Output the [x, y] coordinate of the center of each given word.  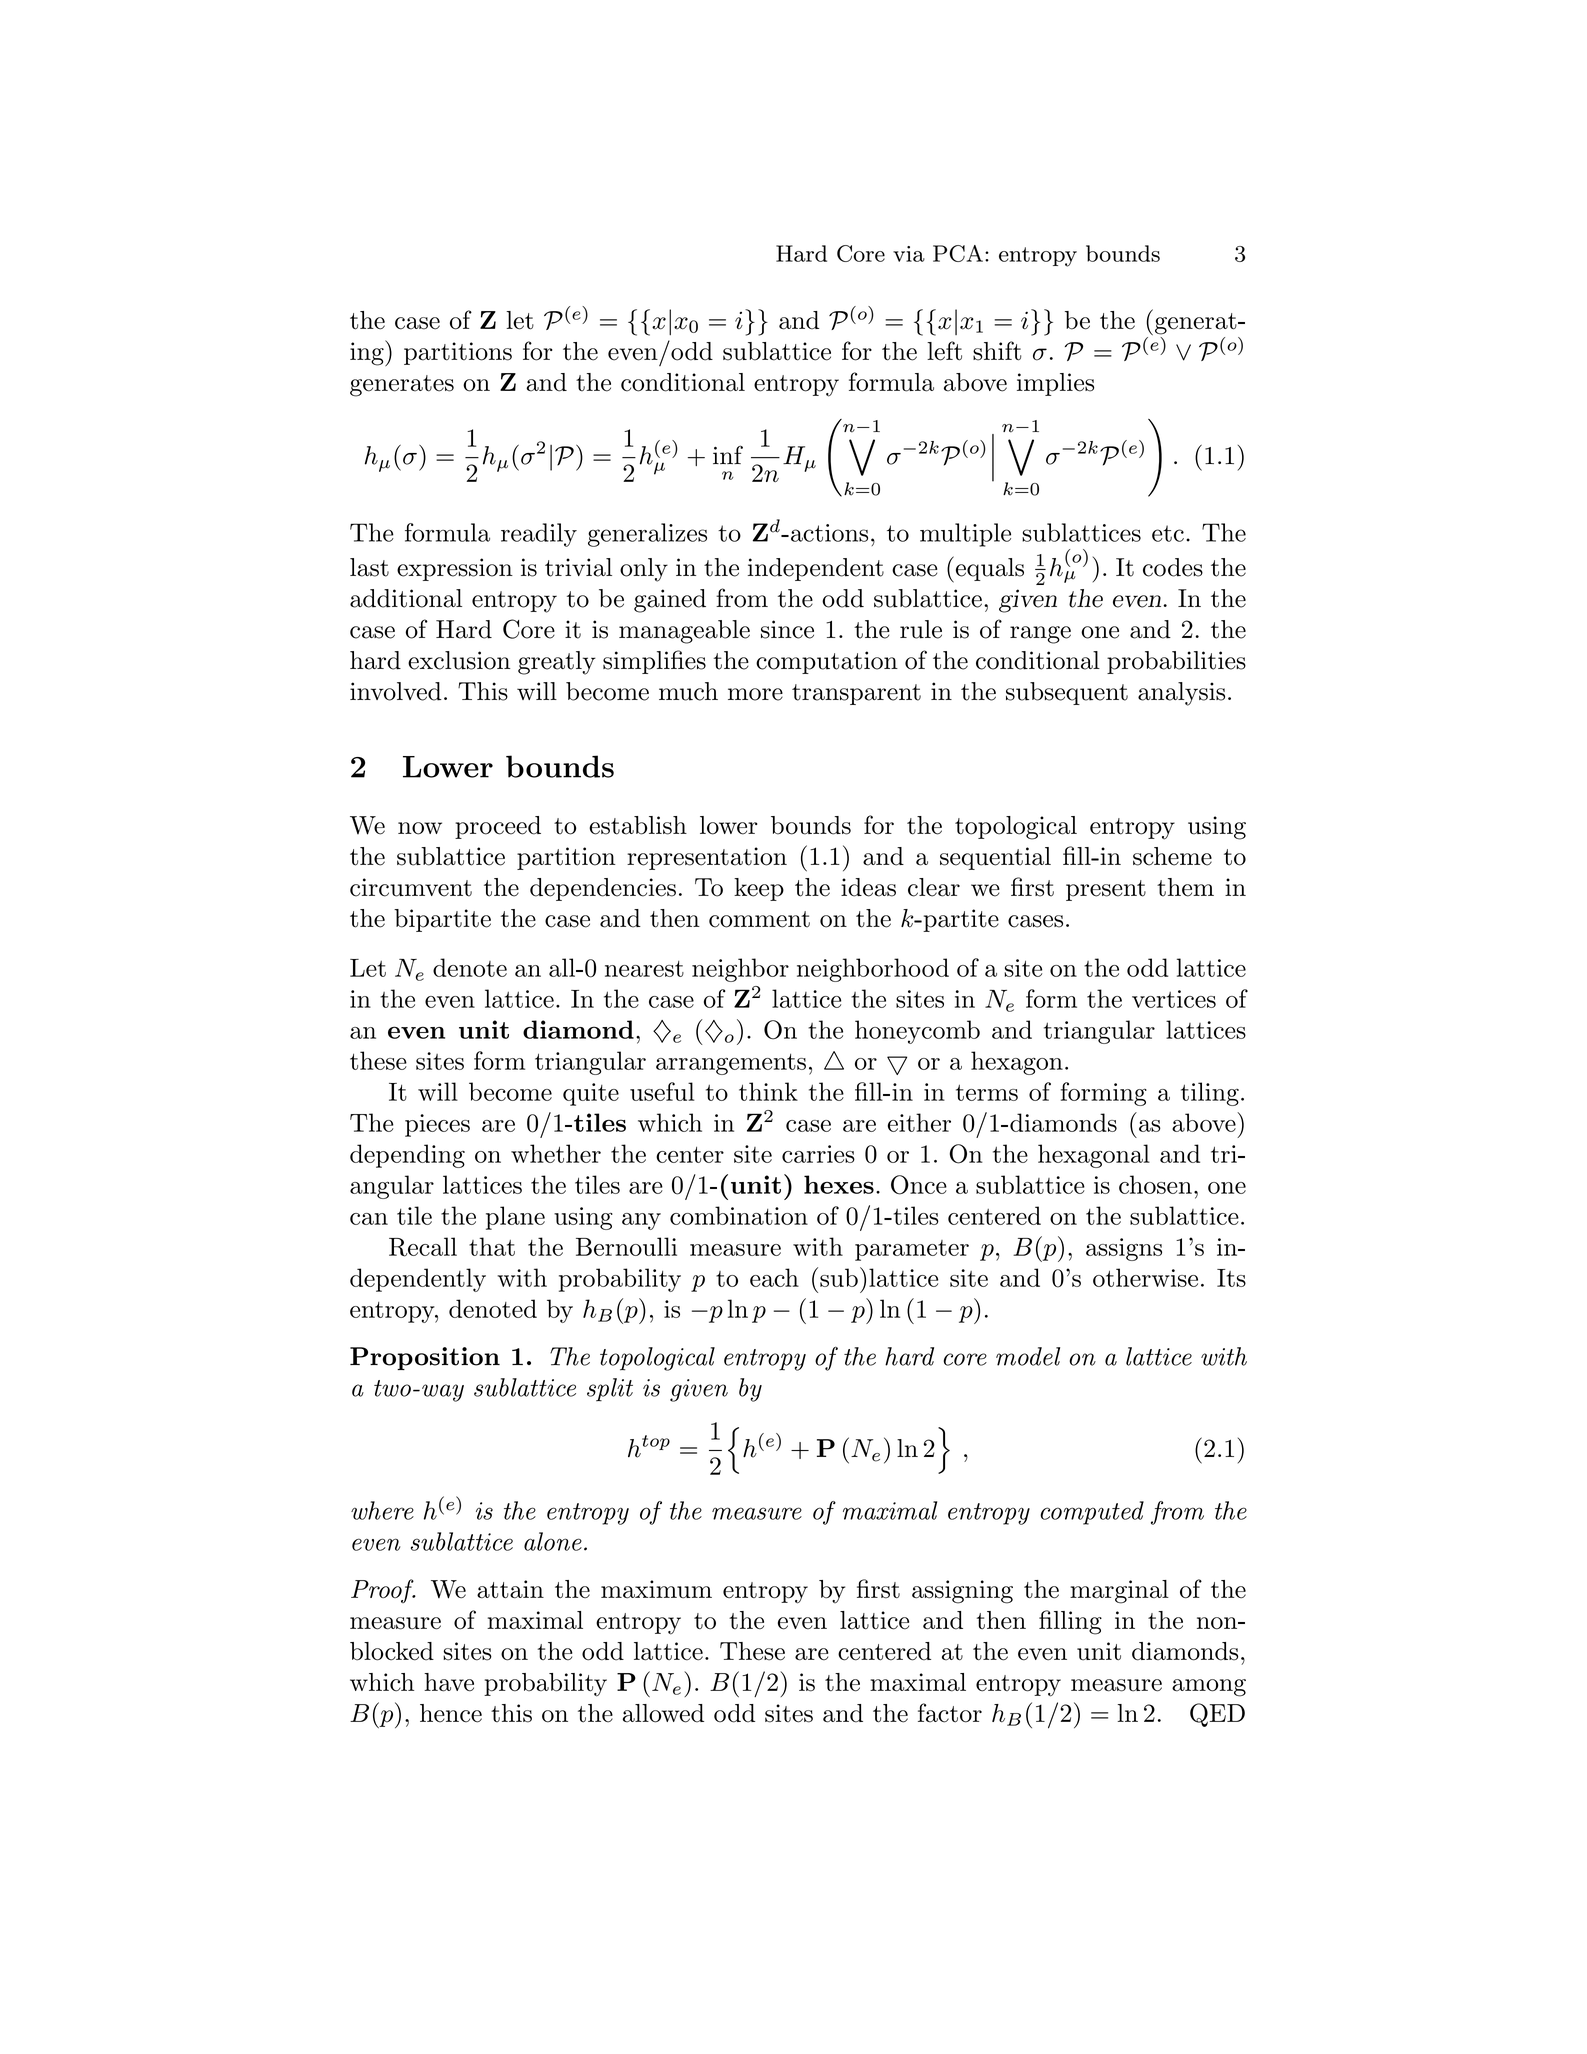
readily [539, 535]
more [755, 694]
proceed [498, 827]
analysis [1181, 694]
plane [515, 1218]
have [449, 1682]
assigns [1124, 1249]
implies [1055, 384]
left [944, 351]
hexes [839, 1184]
